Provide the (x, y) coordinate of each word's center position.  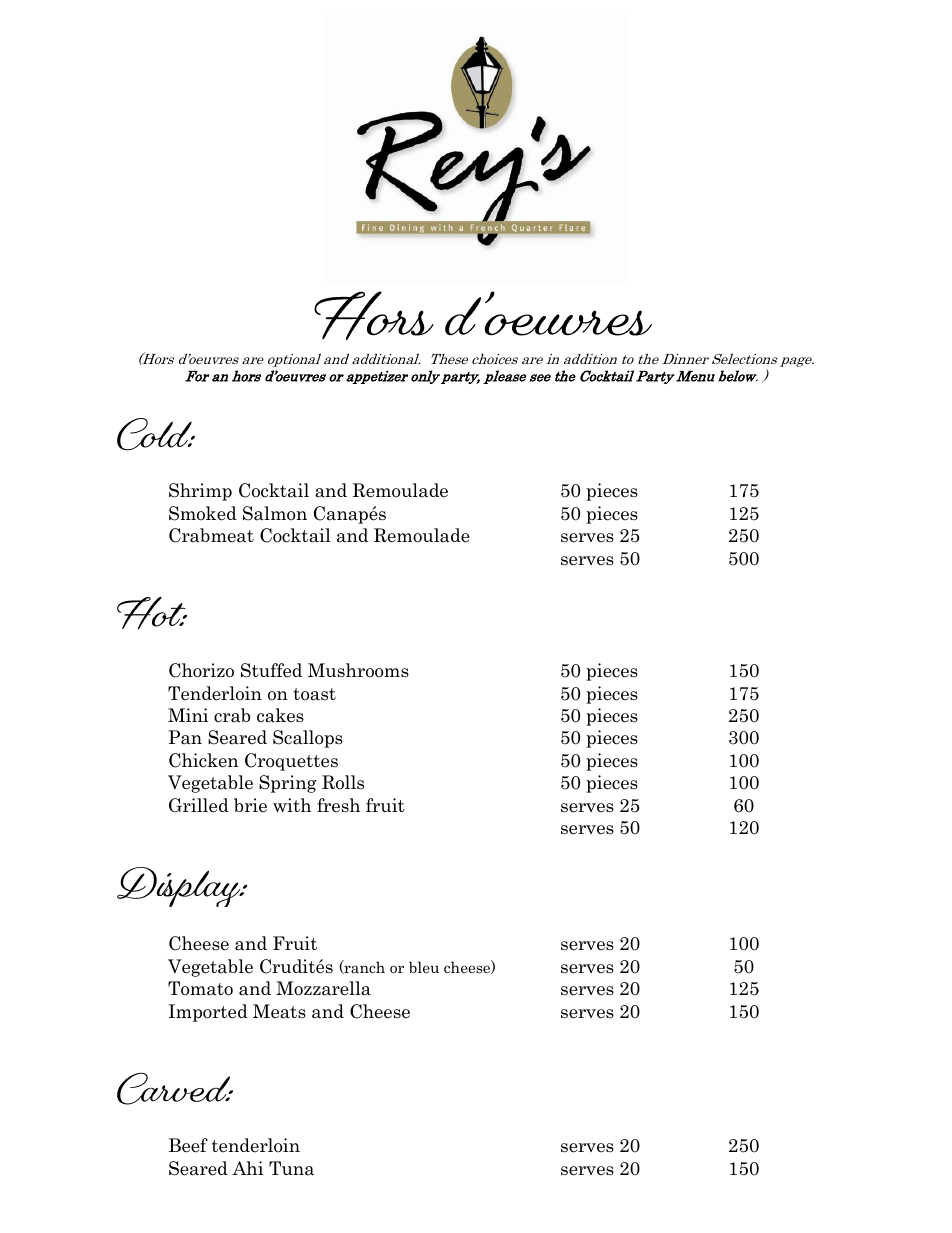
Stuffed (271, 670)
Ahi (247, 1168)
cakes (280, 715)
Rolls (343, 782)
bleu (424, 967)
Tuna (291, 1168)
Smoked (203, 513)
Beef (188, 1145)
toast (314, 694)
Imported (208, 1013)
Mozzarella (323, 988)
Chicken (203, 760)
